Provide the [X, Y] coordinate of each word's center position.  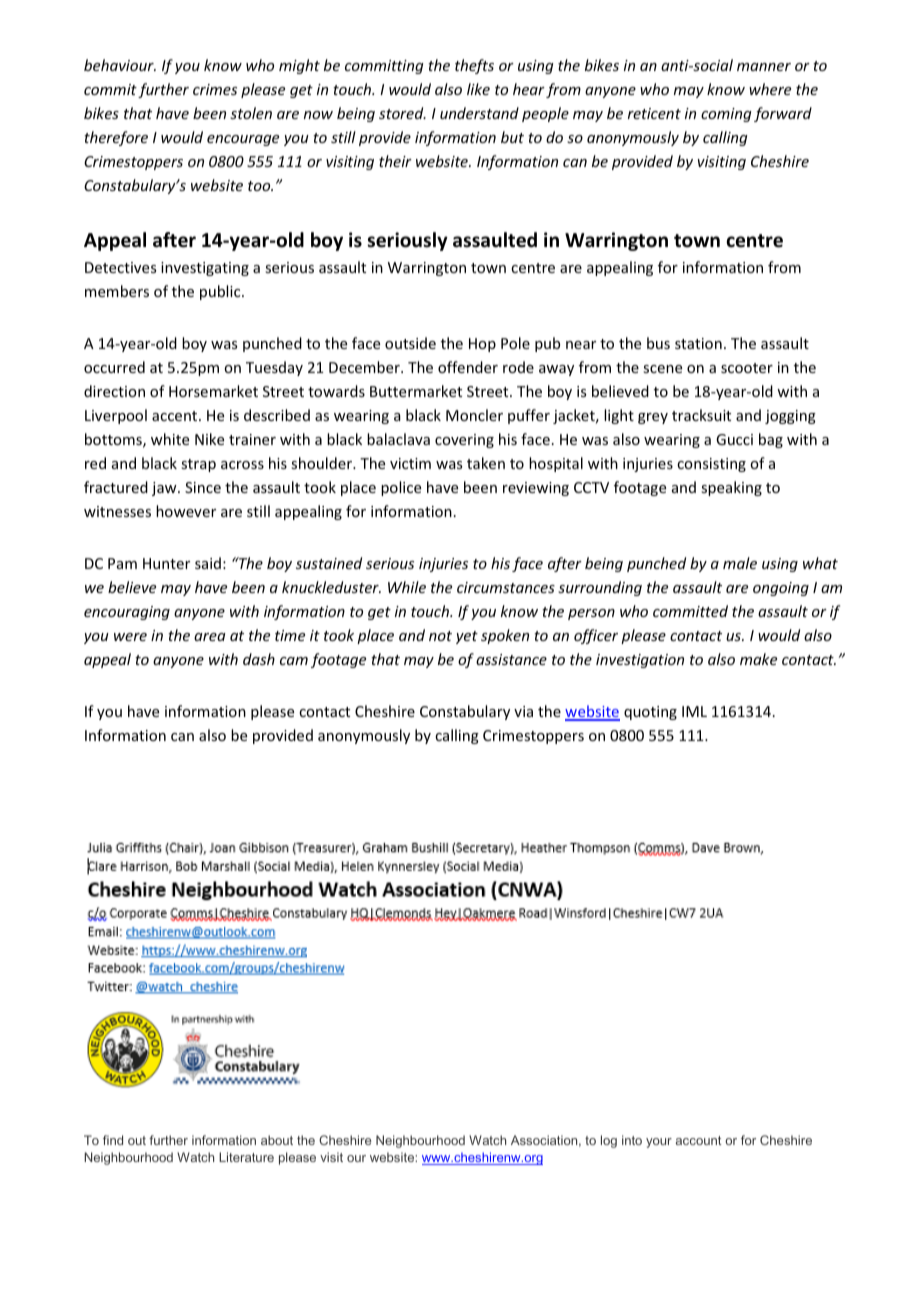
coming [726, 115]
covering [464, 441]
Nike [209, 439]
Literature [246, 1157]
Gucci [734, 439]
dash [259, 659]
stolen [251, 113]
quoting [650, 713]
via [523, 711]
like [478, 89]
